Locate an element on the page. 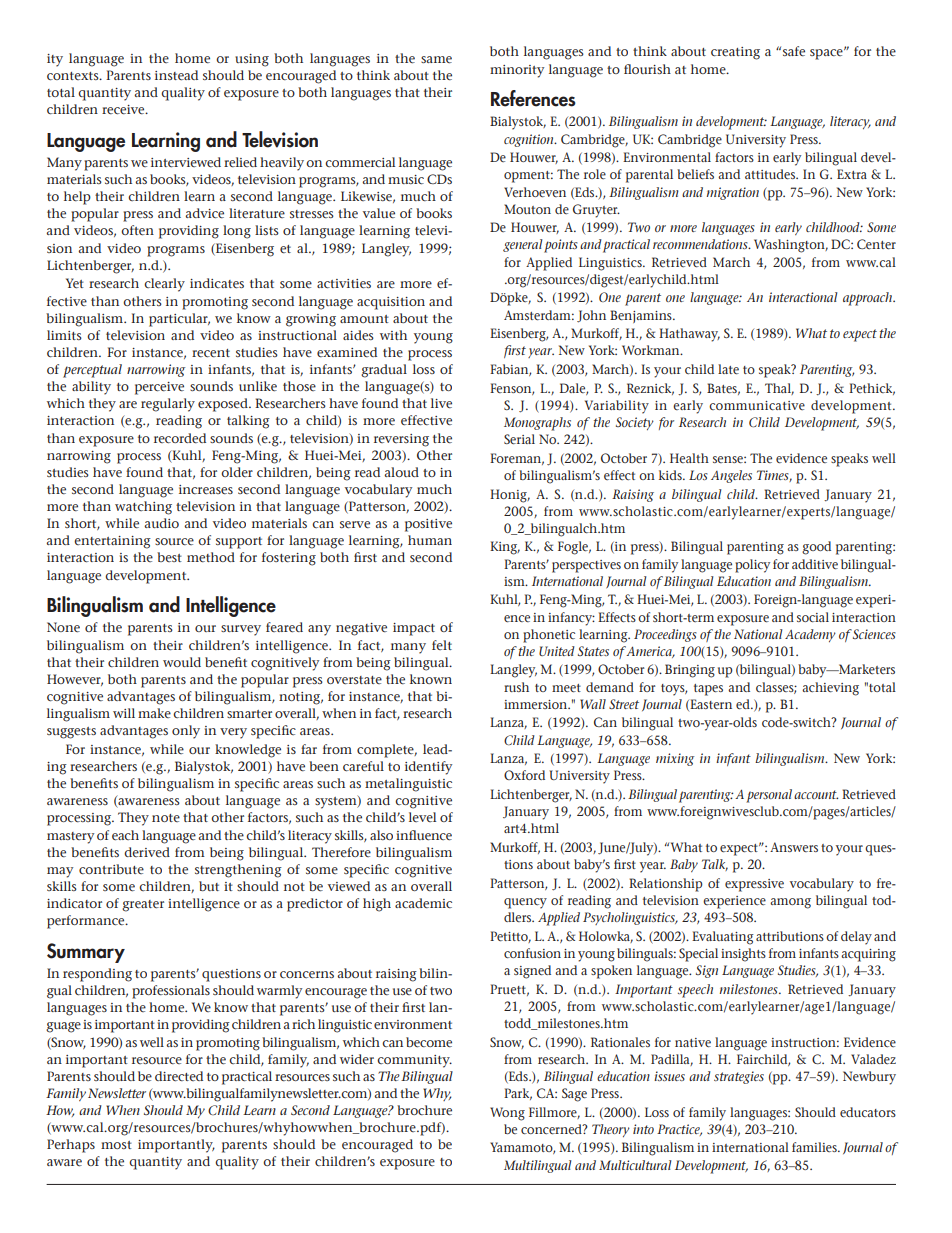 This page has height=1233, width=952. same is located at coordinates (436, 60).
